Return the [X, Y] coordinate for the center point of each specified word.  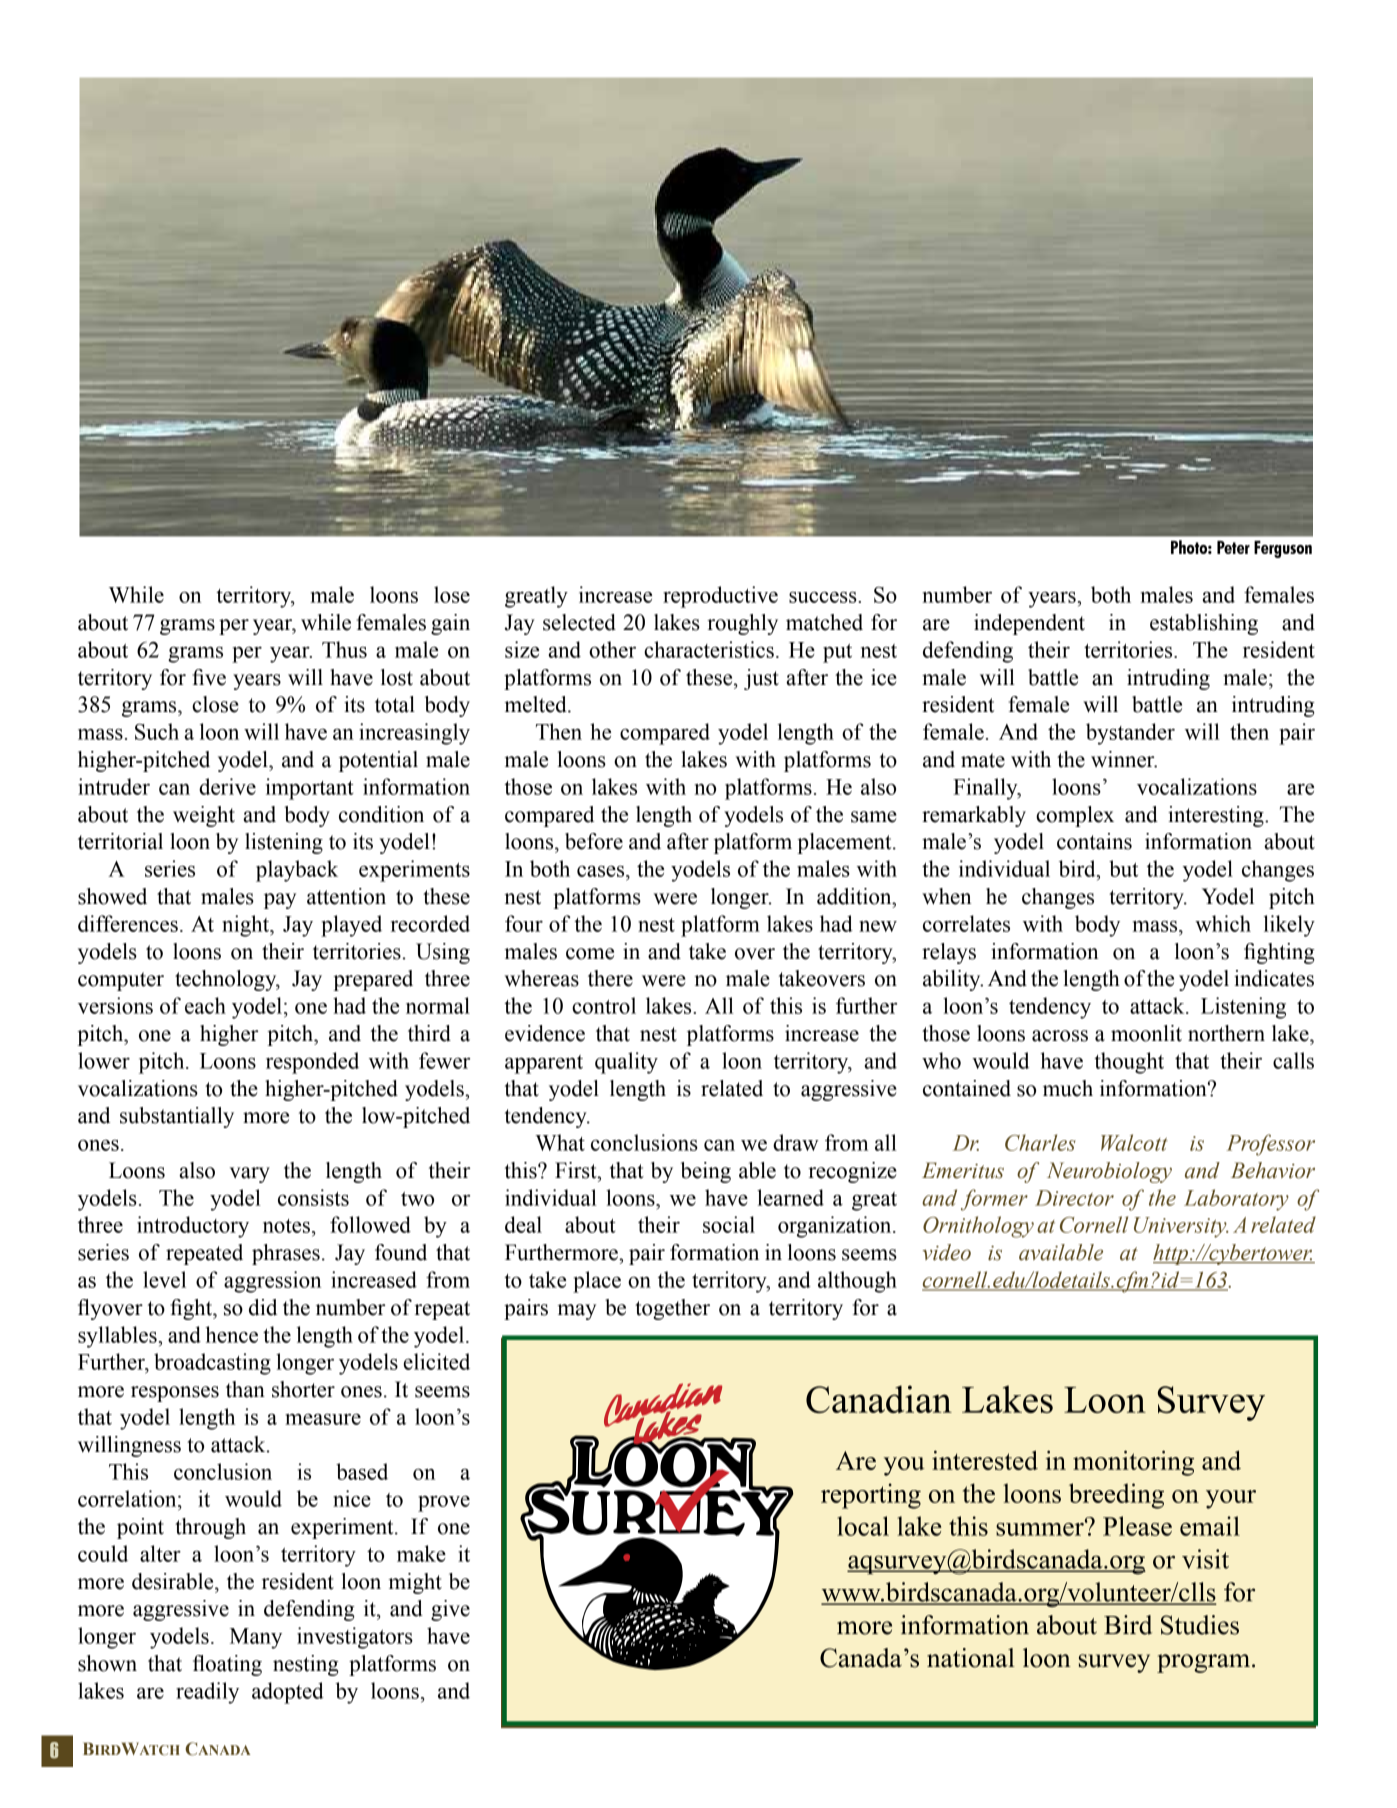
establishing [1204, 624]
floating [227, 1665]
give [450, 1610]
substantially [177, 1117]
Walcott [1134, 1142]
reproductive [720, 597]
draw [796, 1142]
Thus [344, 649]
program [1203, 1663]
